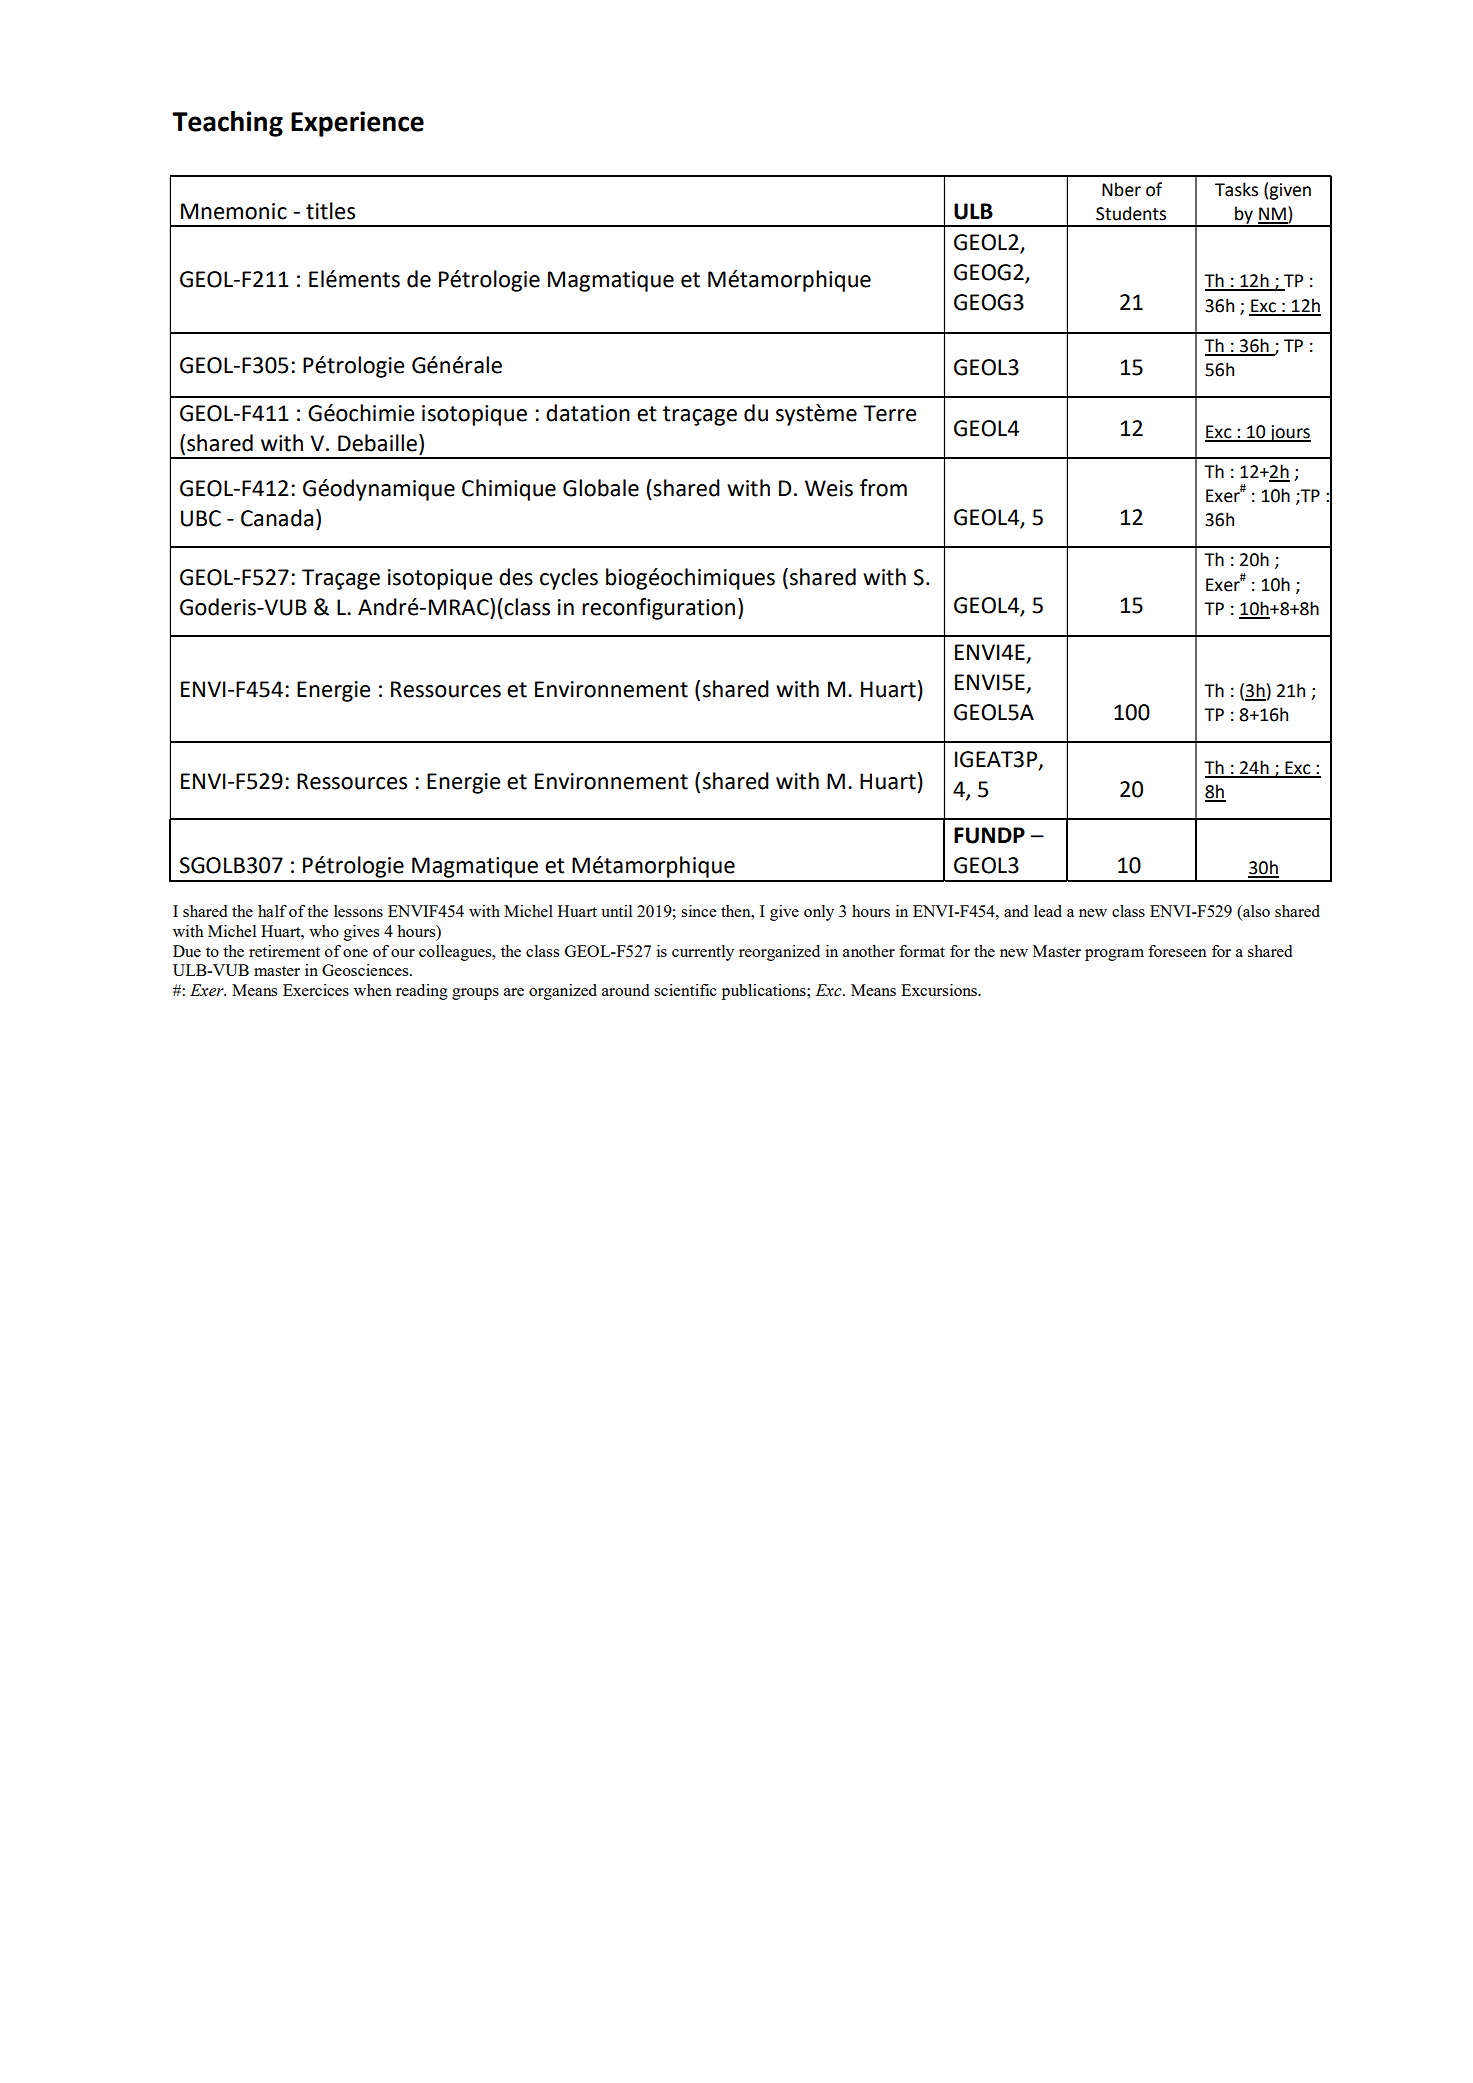  I want to click on Tasks, so click(1236, 189).
